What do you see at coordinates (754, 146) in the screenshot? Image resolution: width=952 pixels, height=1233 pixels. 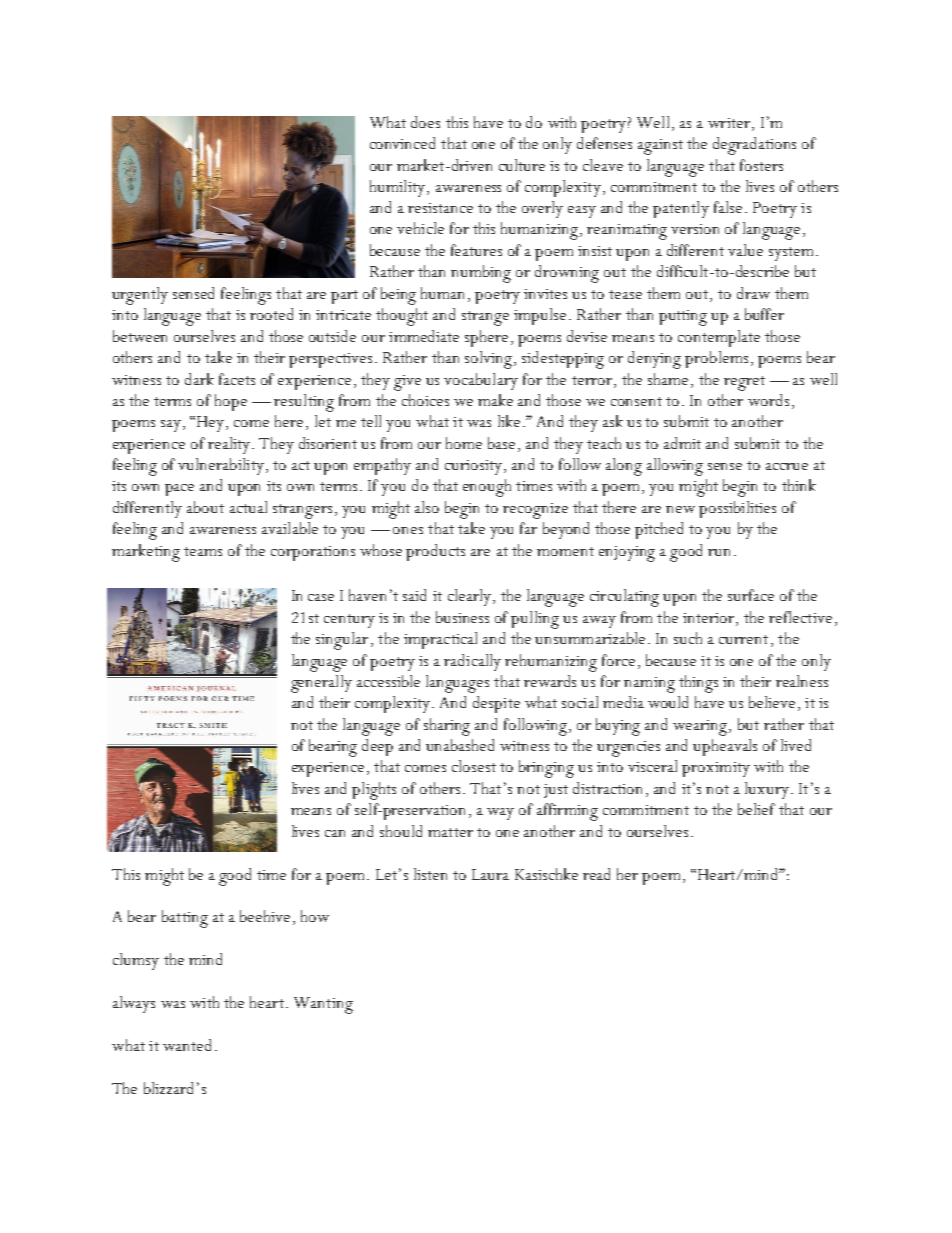 I see `degradations` at bounding box center [754, 146].
